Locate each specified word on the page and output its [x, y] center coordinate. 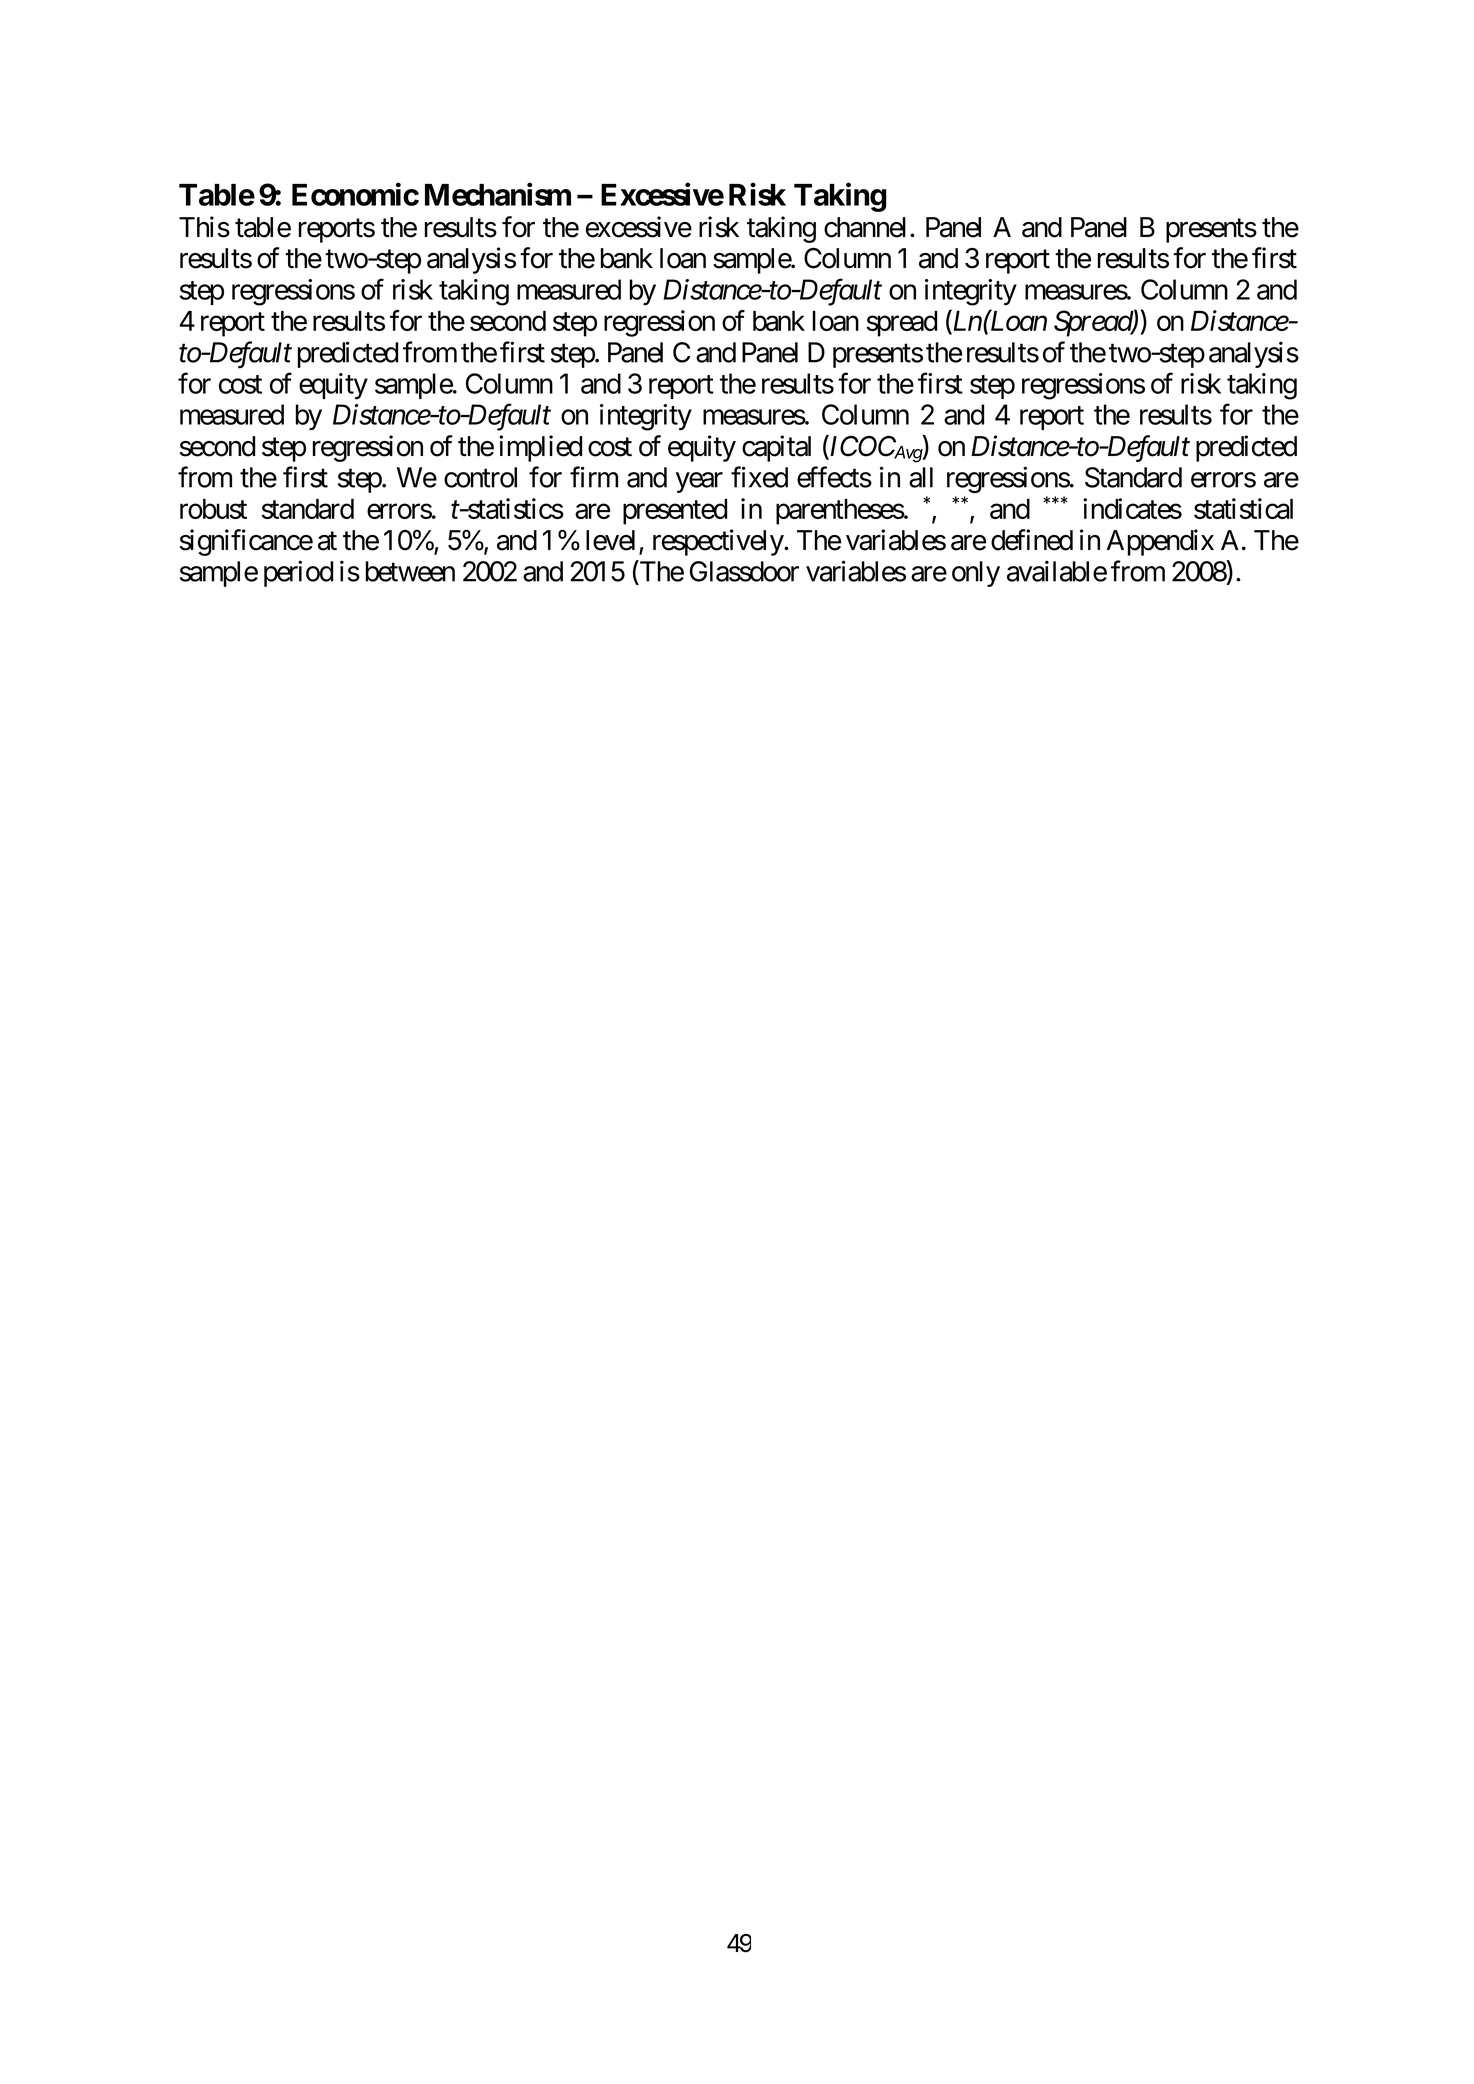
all [921, 477]
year [699, 482]
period [298, 573]
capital [776, 448]
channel [865, 227]
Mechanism [498, 194]
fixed [759, 477]
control [480, 477]
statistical [1243, 508]
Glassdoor [744, 571]
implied [540, 448]
